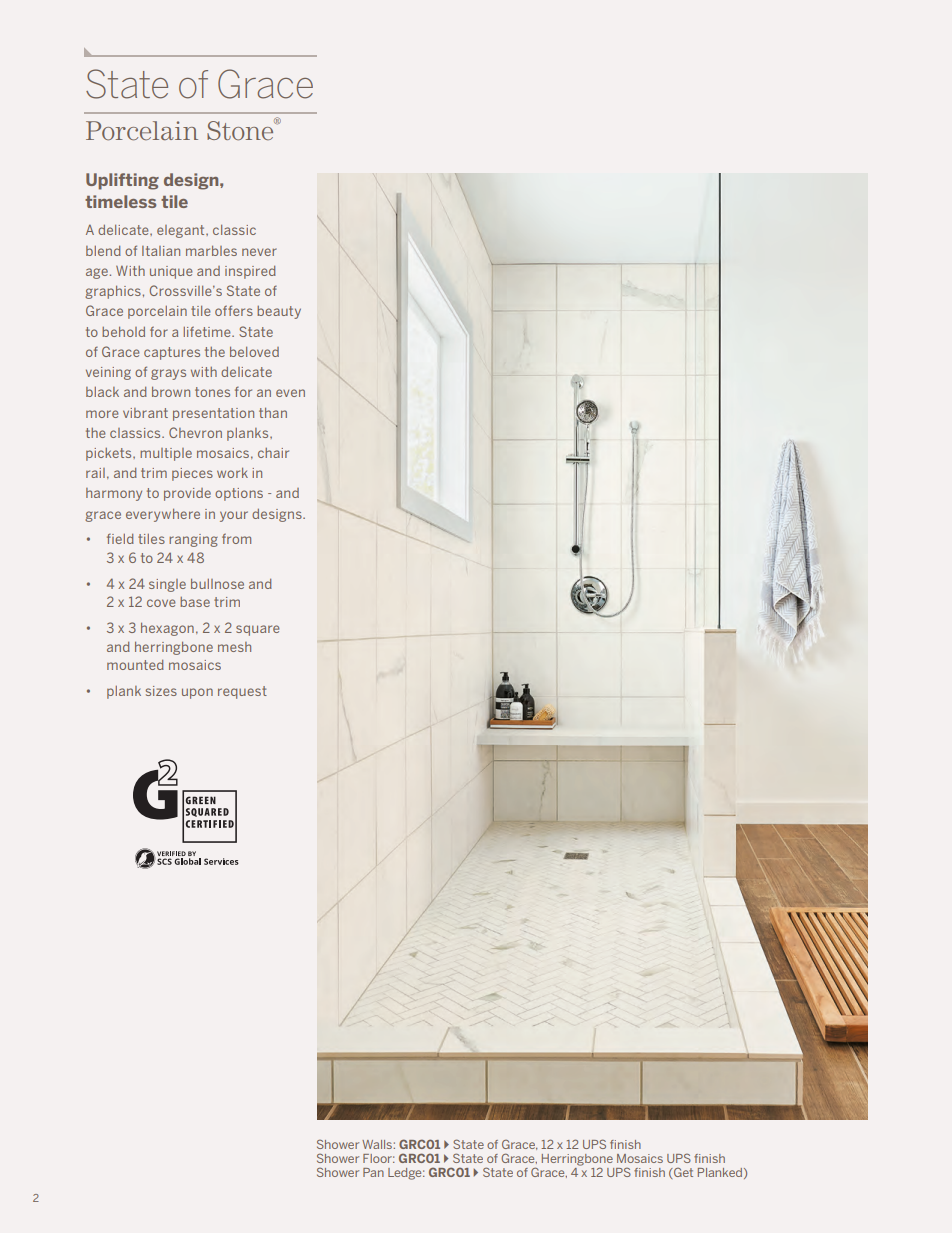 This document has height=1233, width=952. I want to click on chair, so click(273, 453).
